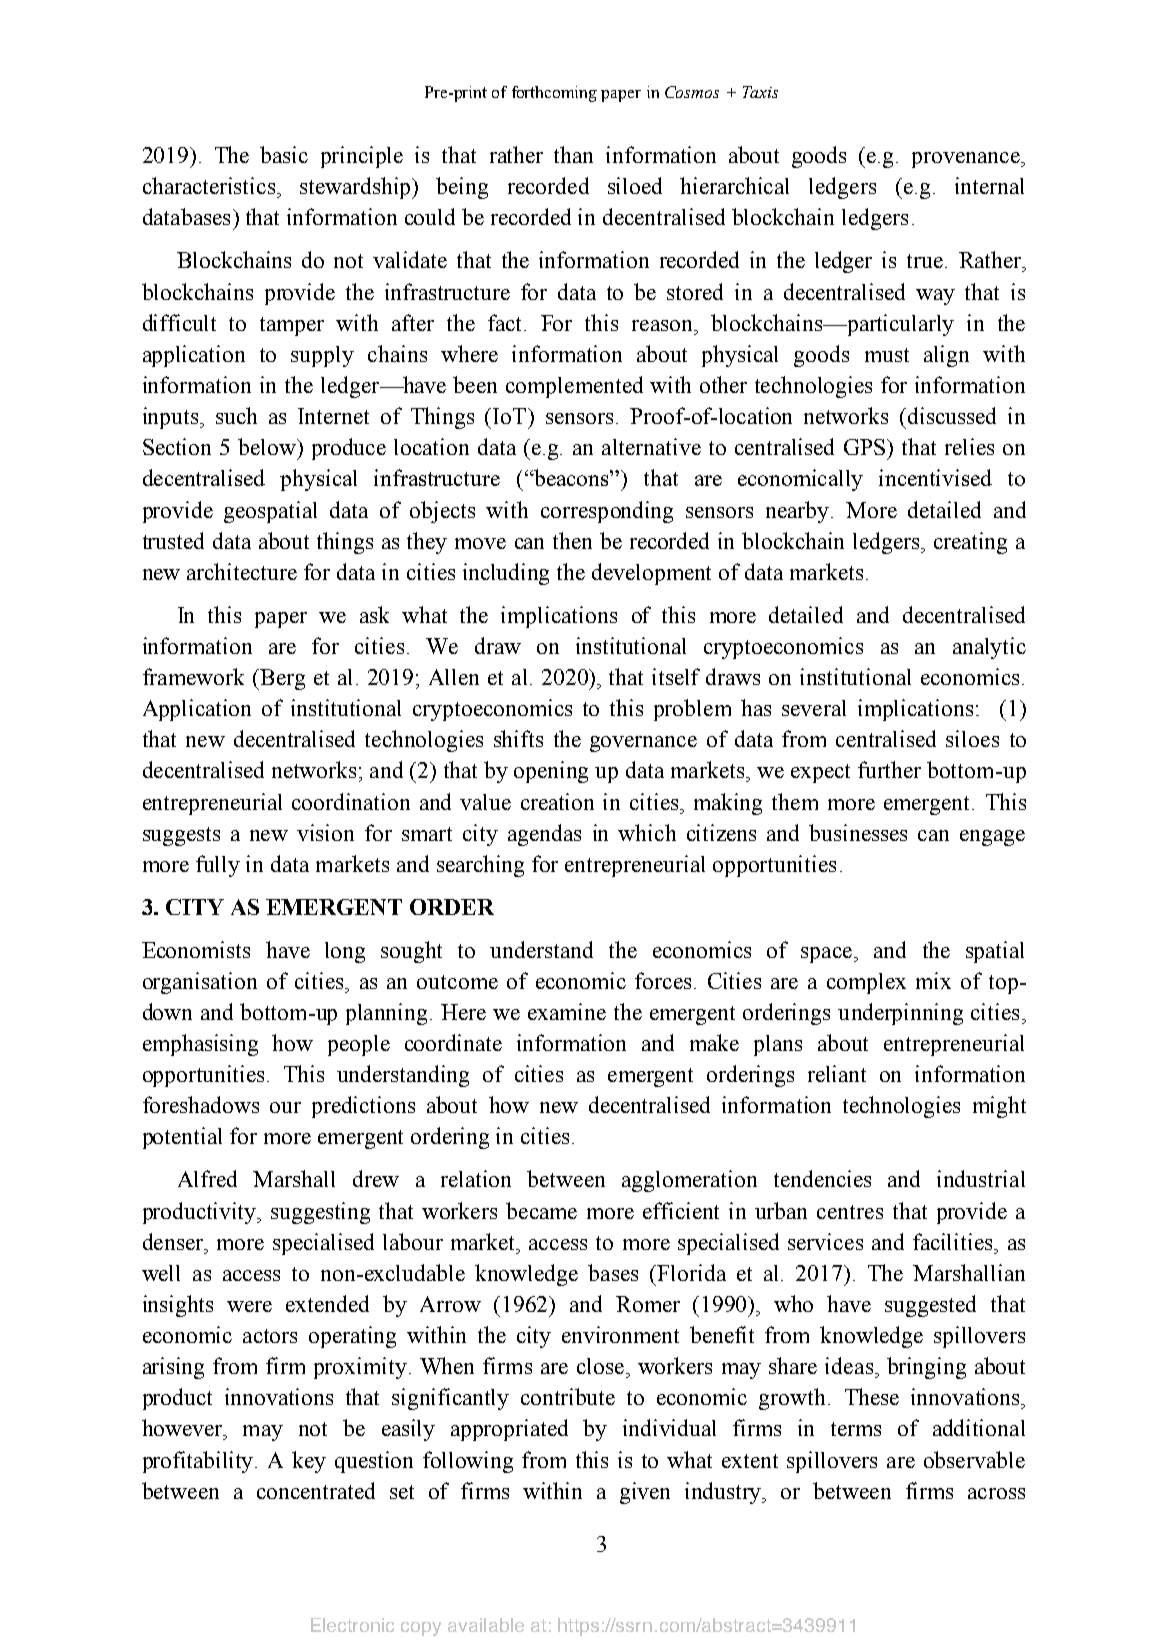 Image resolution: width=1168 pixels, height=1652 pixels. I want to click on basic, so click(284, 154).
